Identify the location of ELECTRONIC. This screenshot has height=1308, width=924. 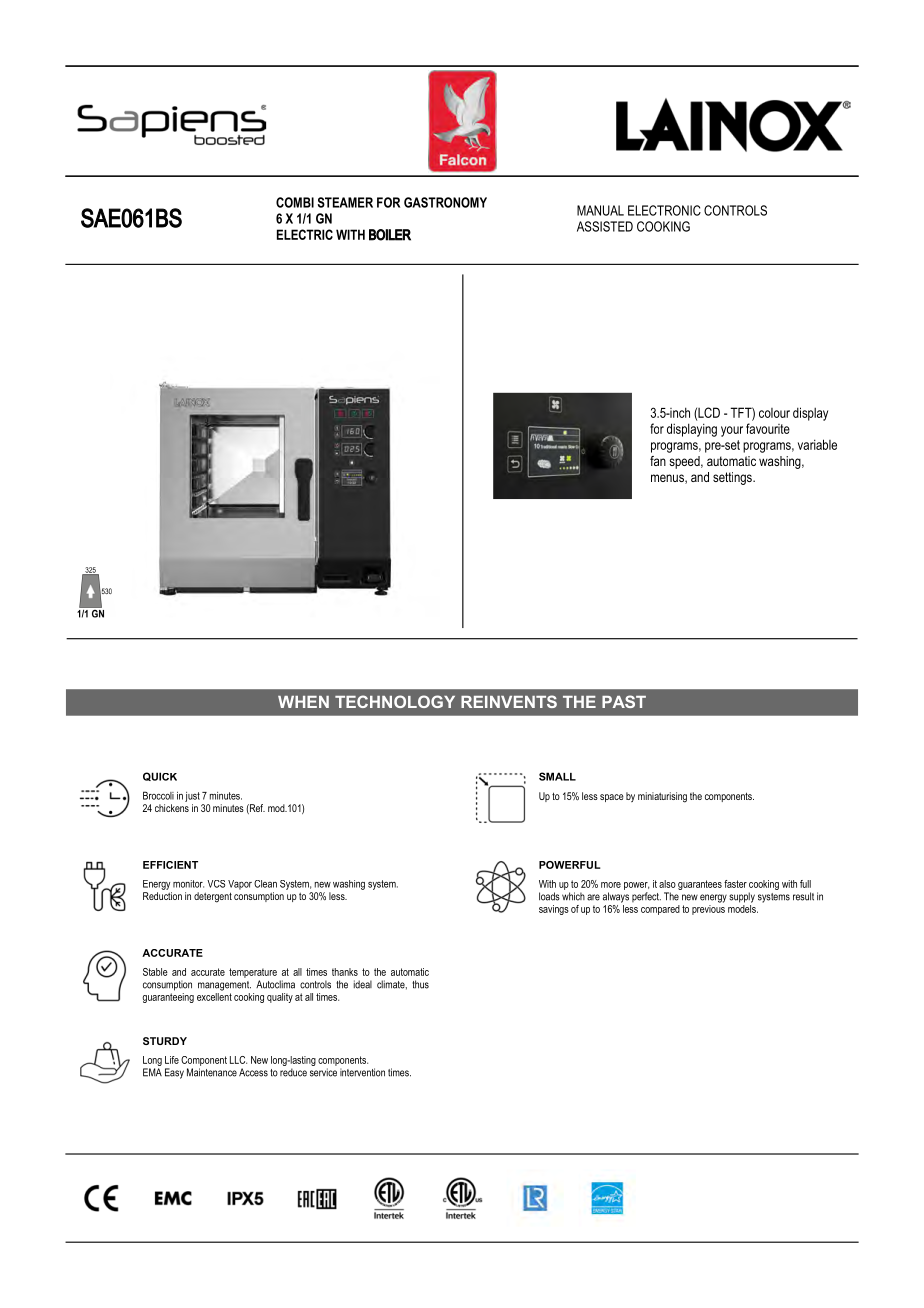
(664, 210).
